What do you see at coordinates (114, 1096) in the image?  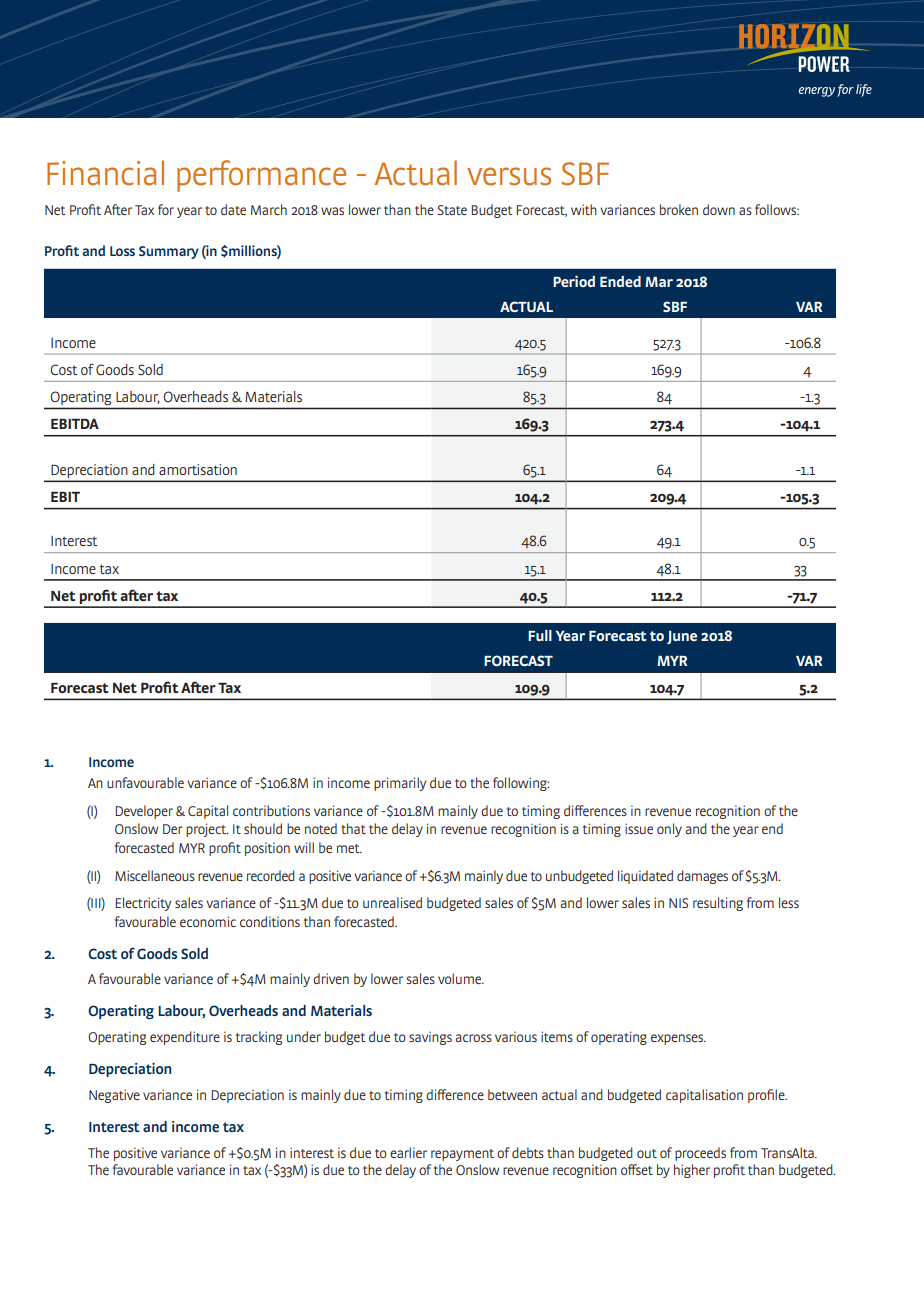 I see `Negative` at bounding box center [114, 1096].
